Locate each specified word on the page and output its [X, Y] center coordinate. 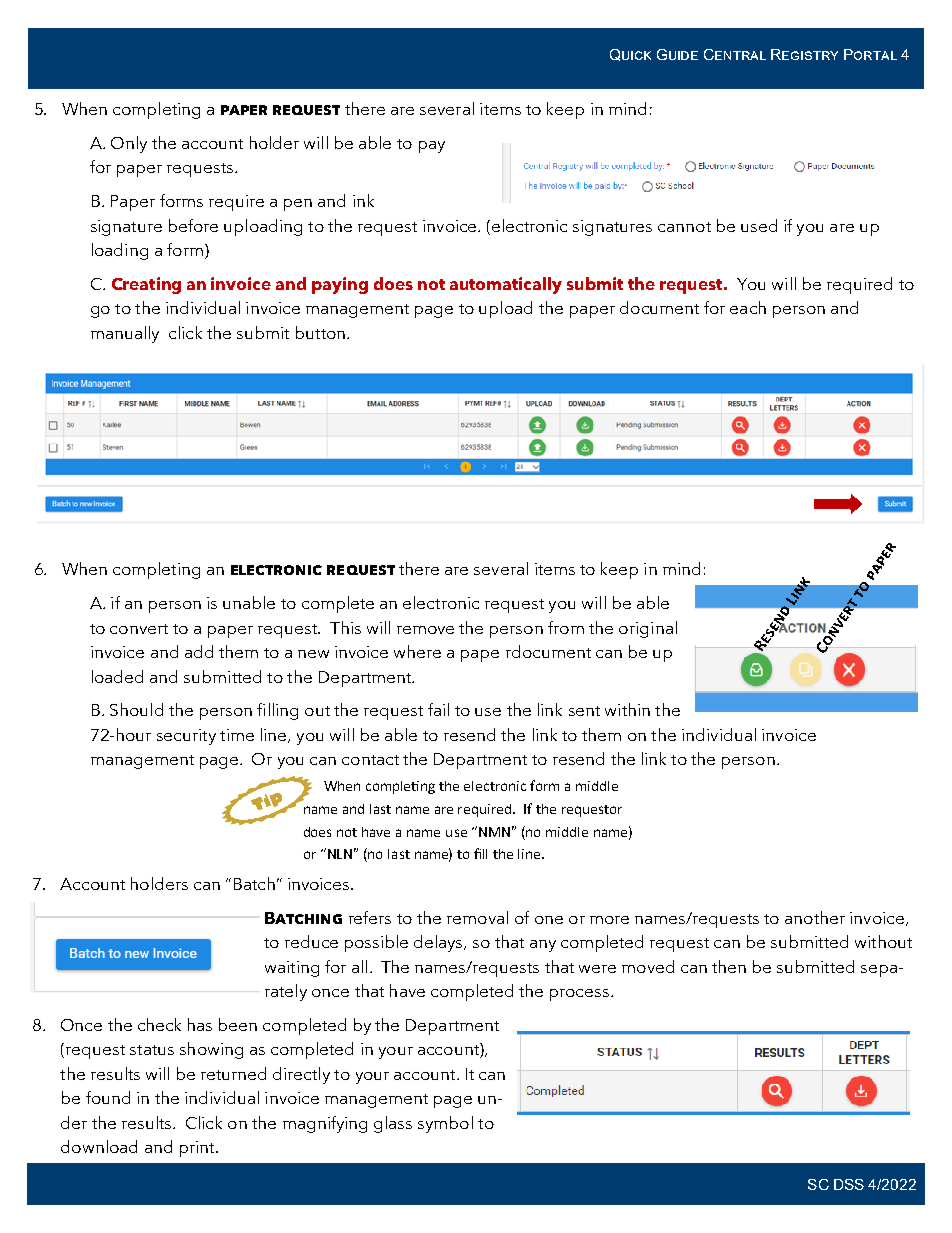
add [199, 651]
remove [425, 630]
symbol [445, 1124]
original [648, 629]
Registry [804, 54]
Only [129, 144]
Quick [630, 55]
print [198, 1149]
